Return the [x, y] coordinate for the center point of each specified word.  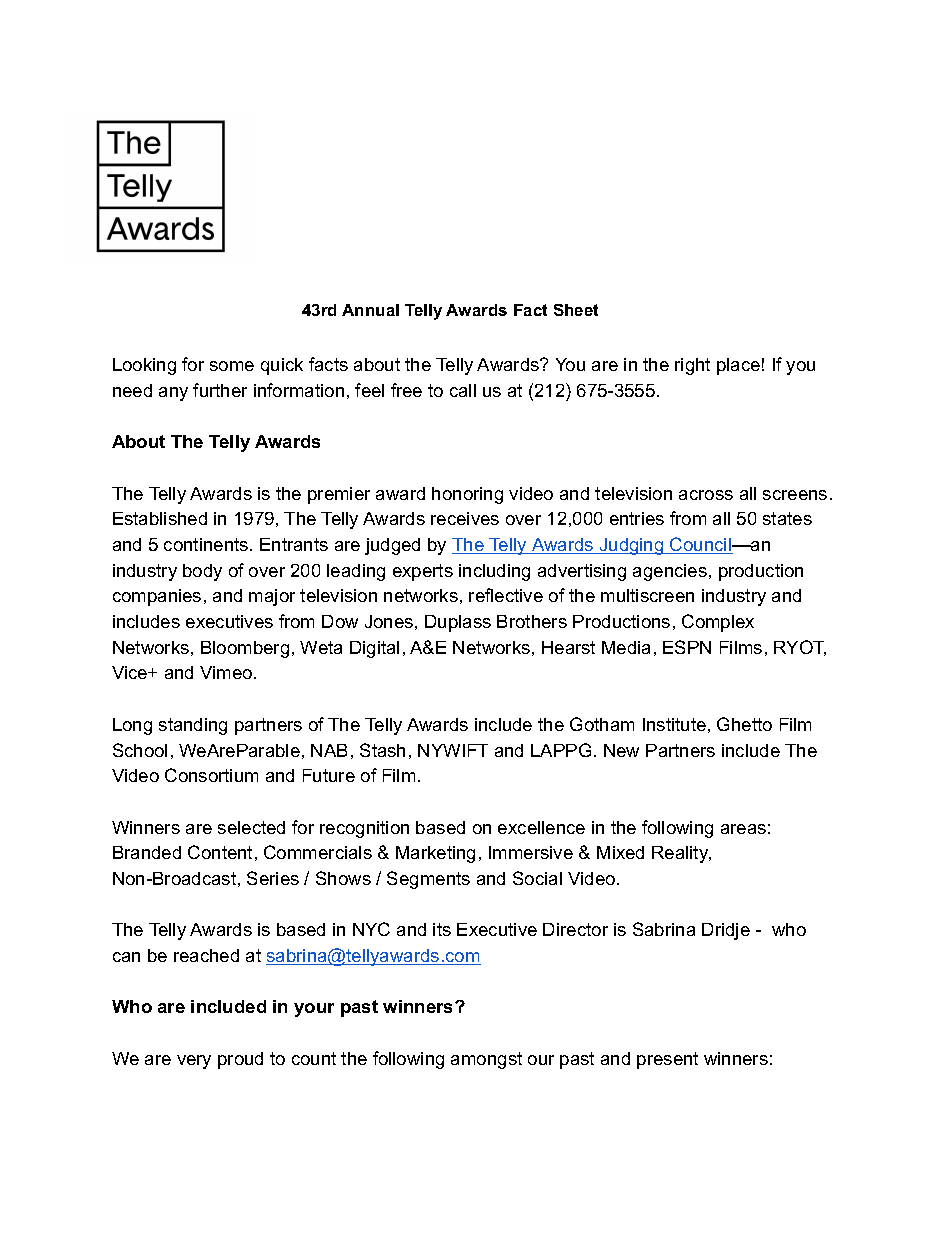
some [232, 366]
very [194, 1062]
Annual [370, 310]
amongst [486, 1060]
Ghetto [744, 724]
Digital [374, 649]
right [692, 366]
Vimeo [227, 672]
